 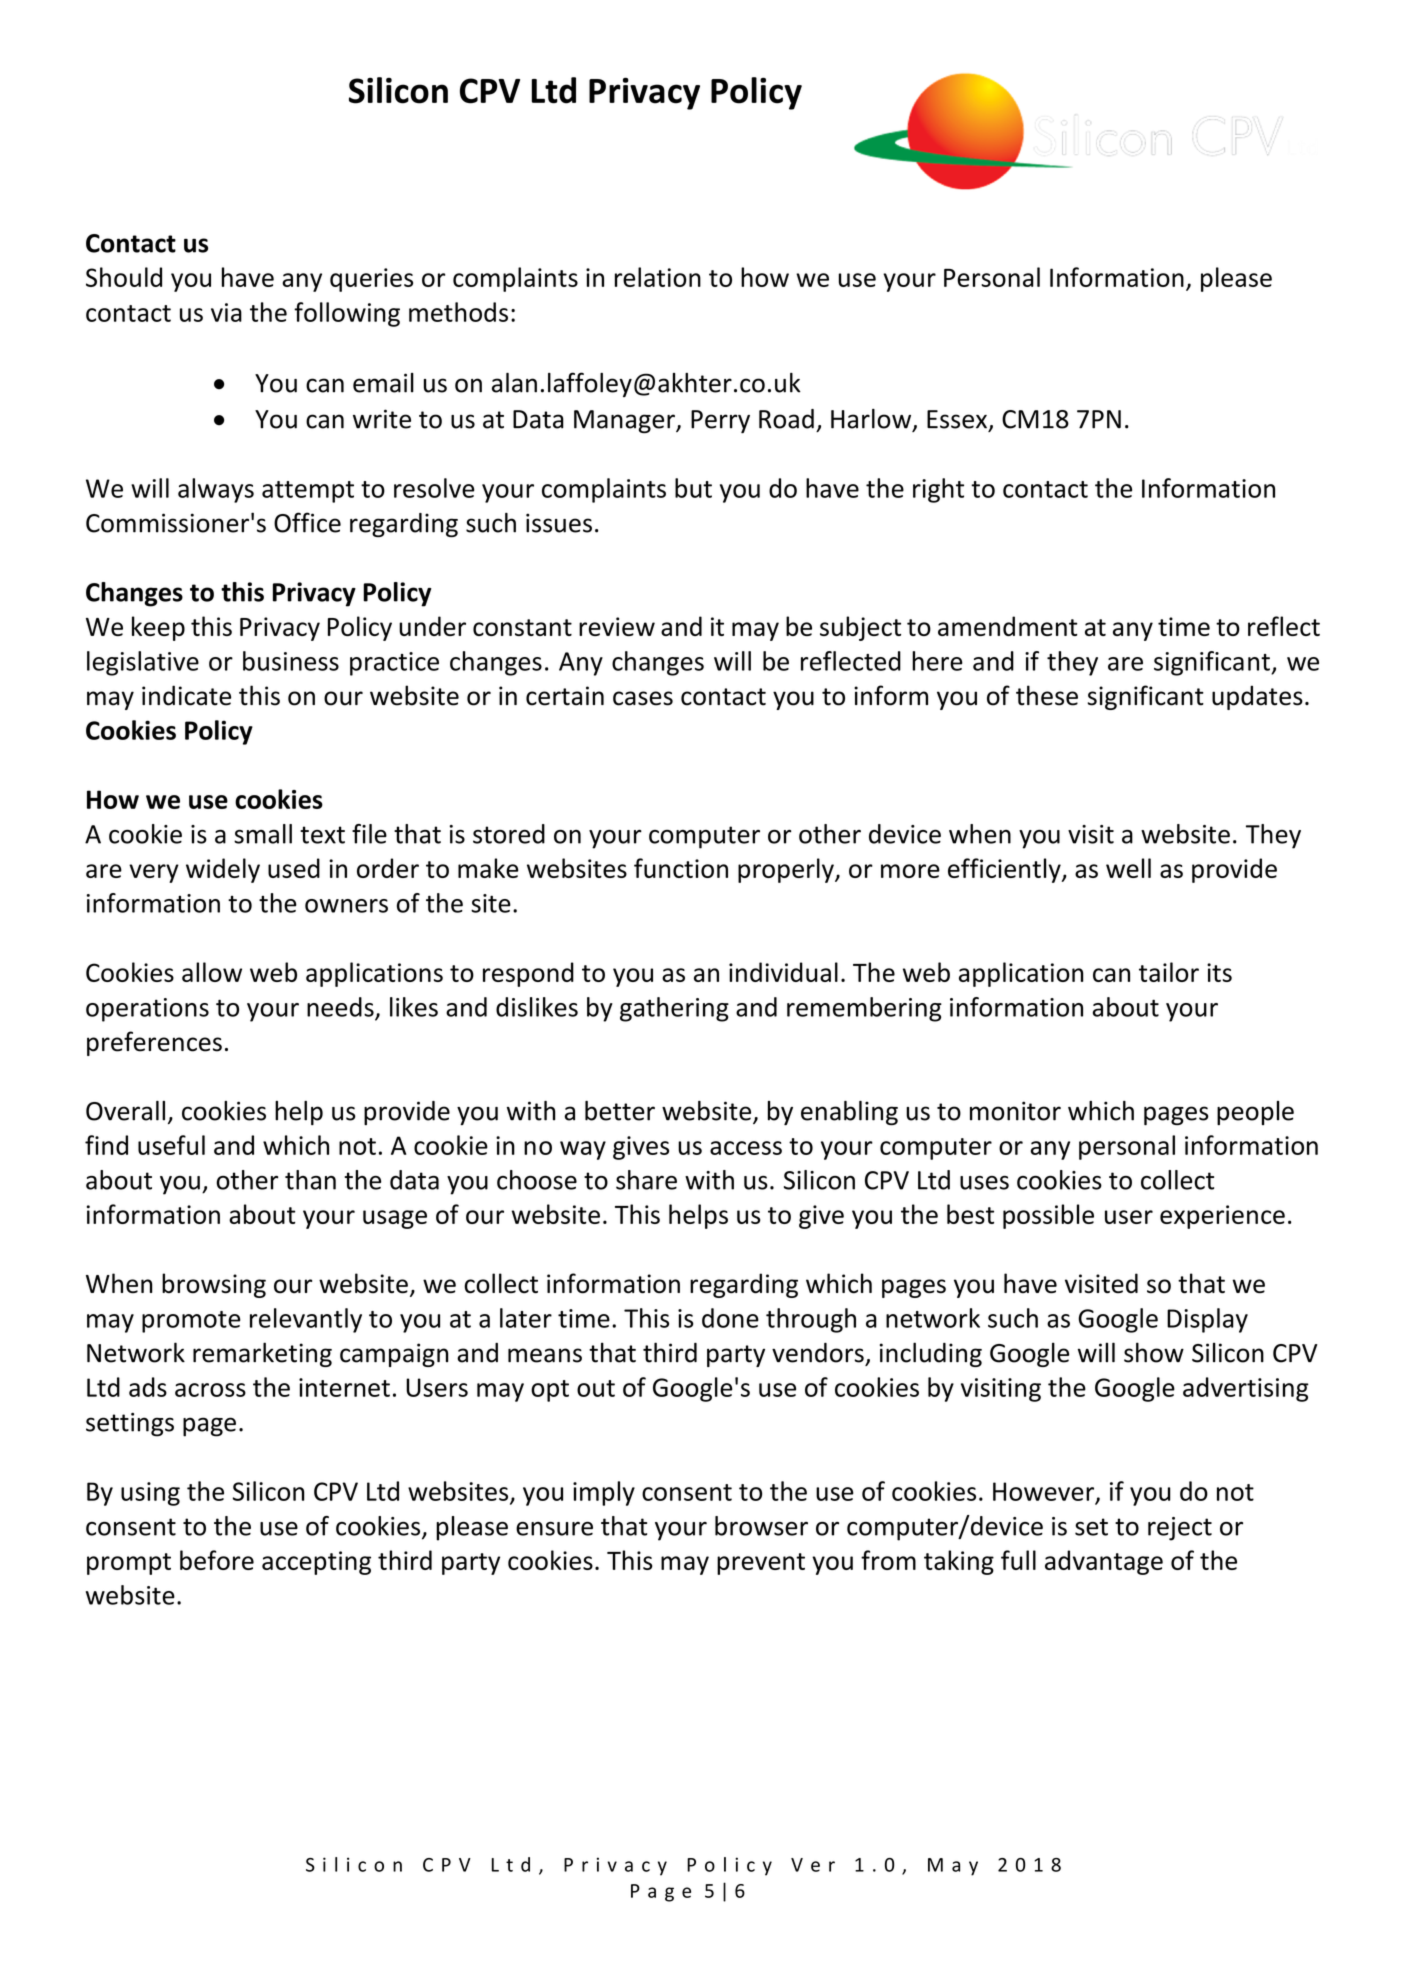 I want to click on indicate, so click(x=186, y=695).
